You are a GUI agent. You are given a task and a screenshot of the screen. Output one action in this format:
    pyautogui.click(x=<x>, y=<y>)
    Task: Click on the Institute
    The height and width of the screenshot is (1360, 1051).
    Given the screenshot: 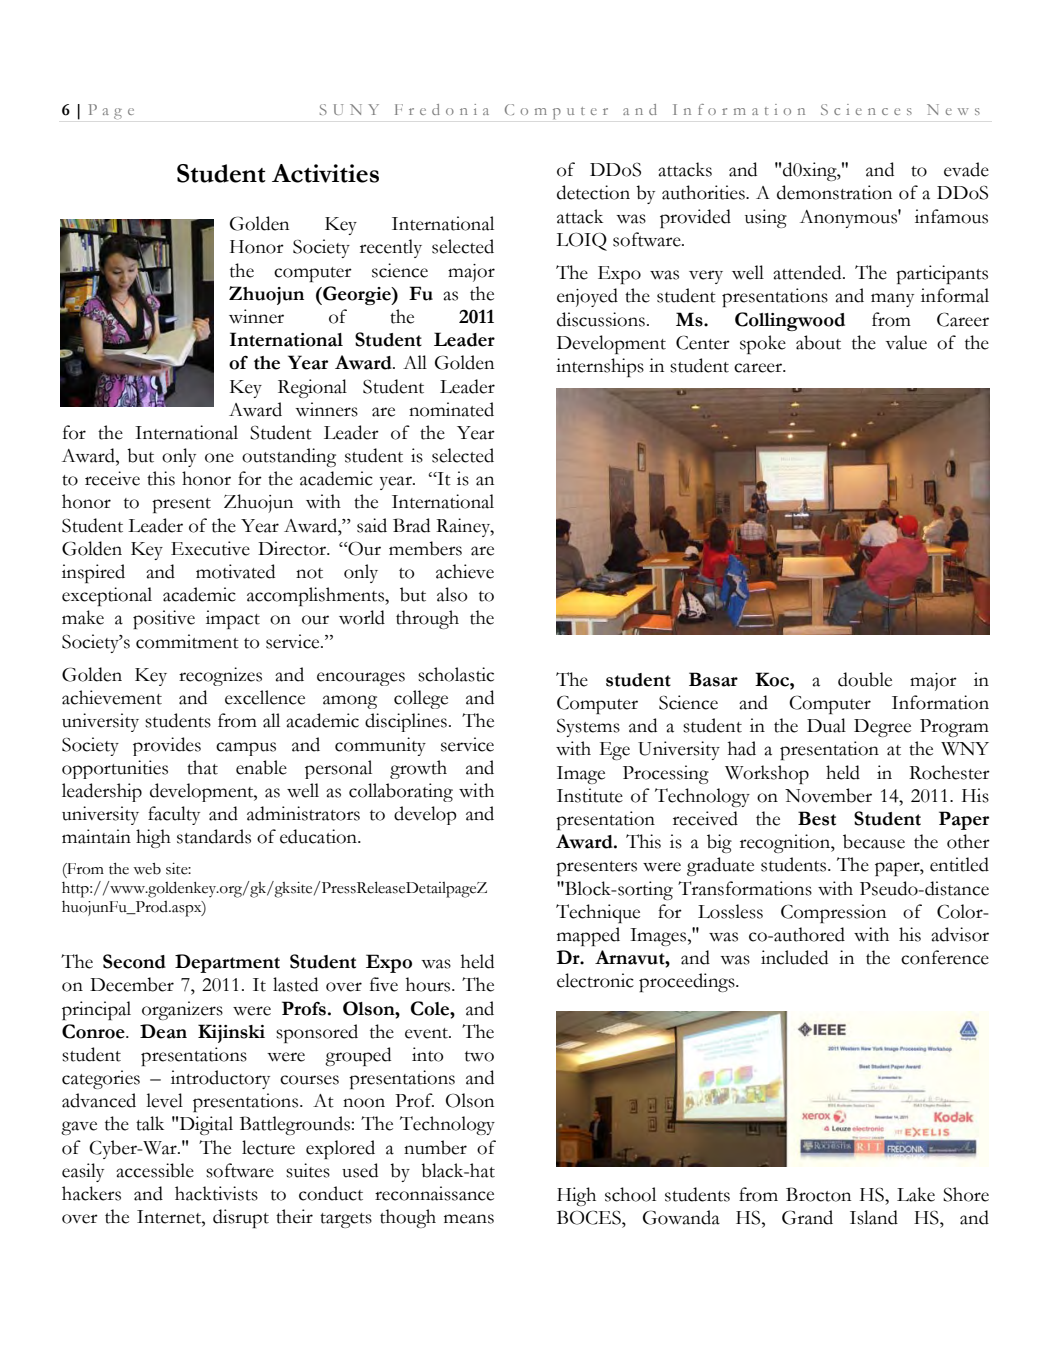 What is the action you would take?
    pyautogui.click(x=590, y=795)
